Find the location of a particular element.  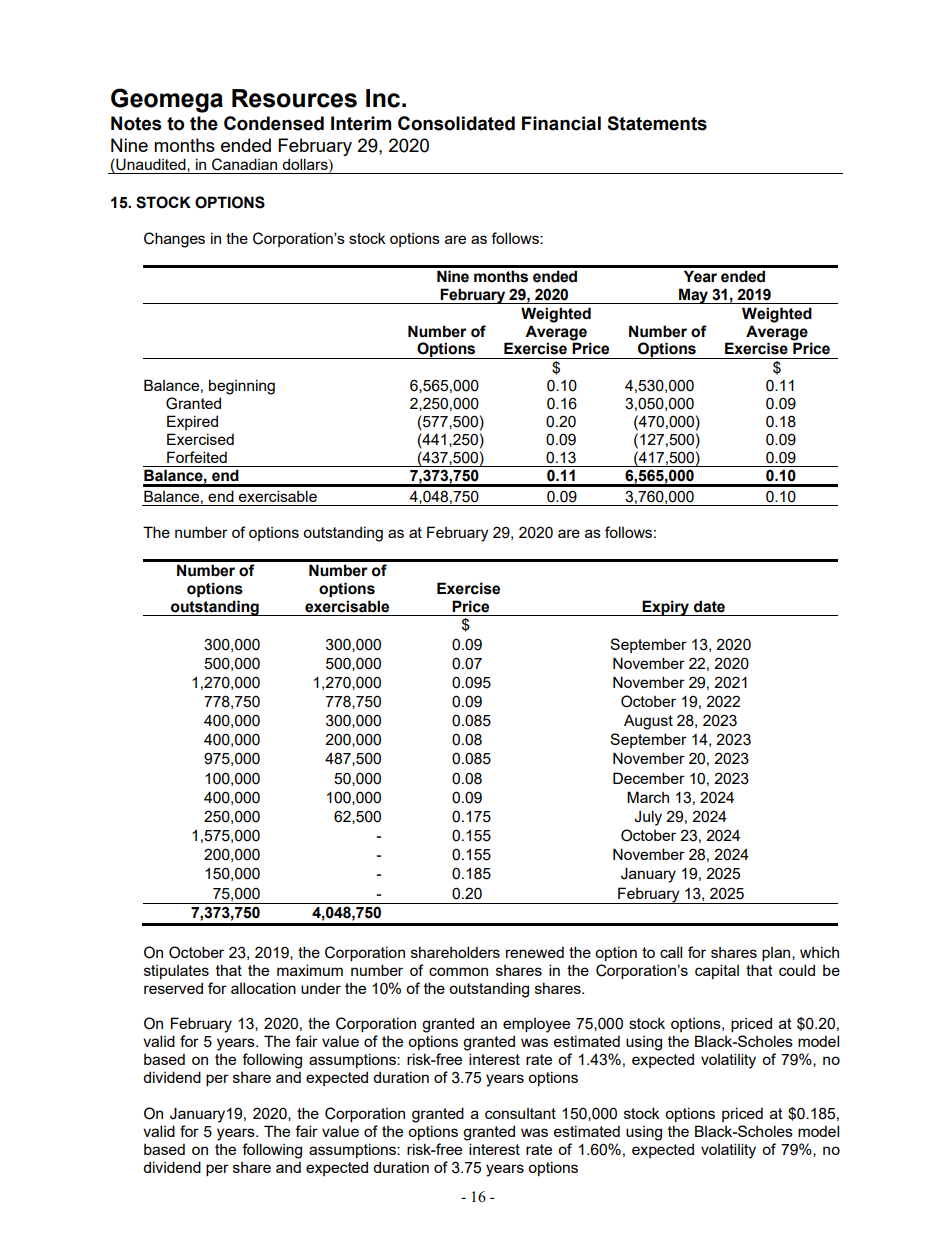

Forfeited is located at coordinates (197, 457).
